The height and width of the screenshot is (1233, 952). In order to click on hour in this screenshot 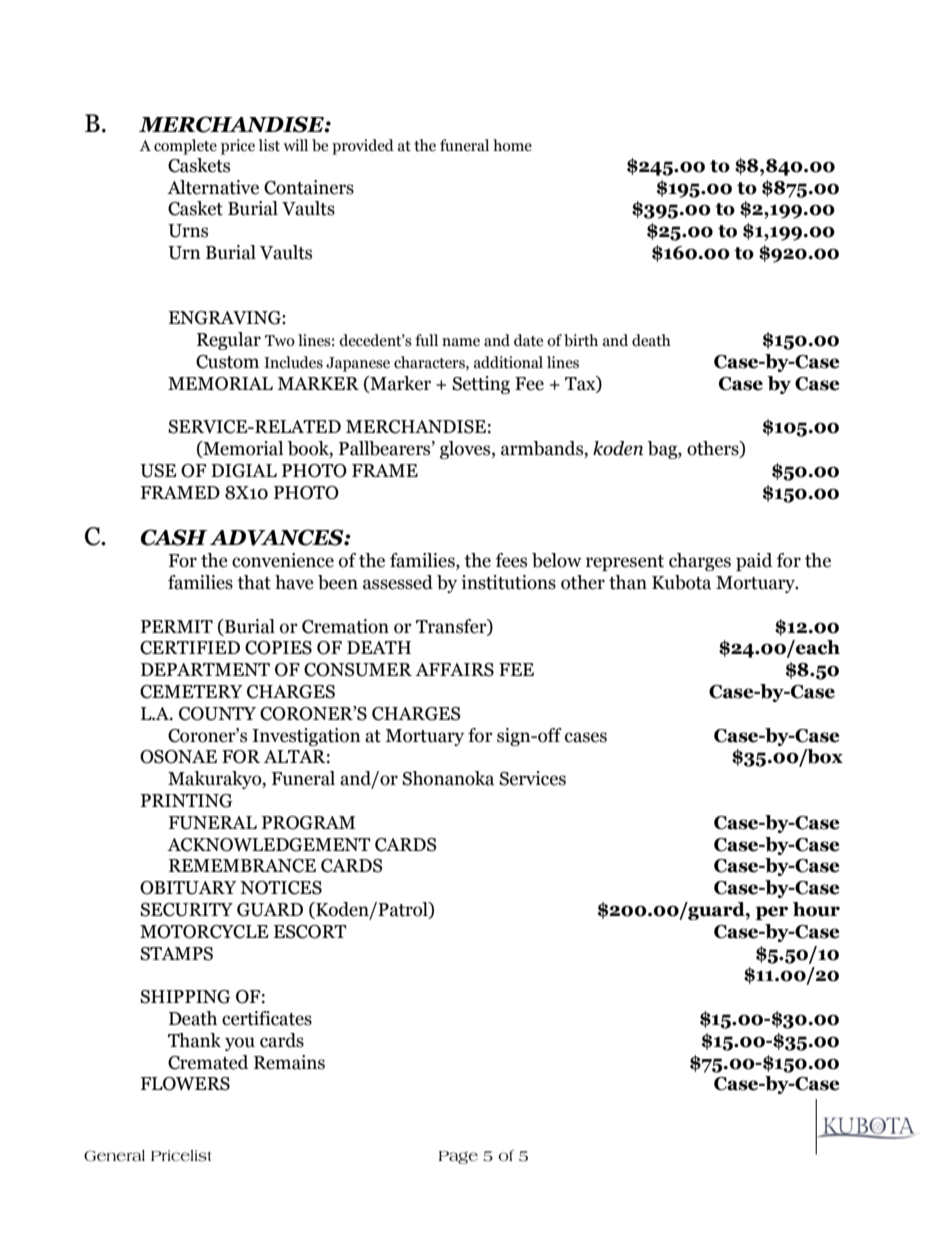, I will do `click(816, 909)`.
